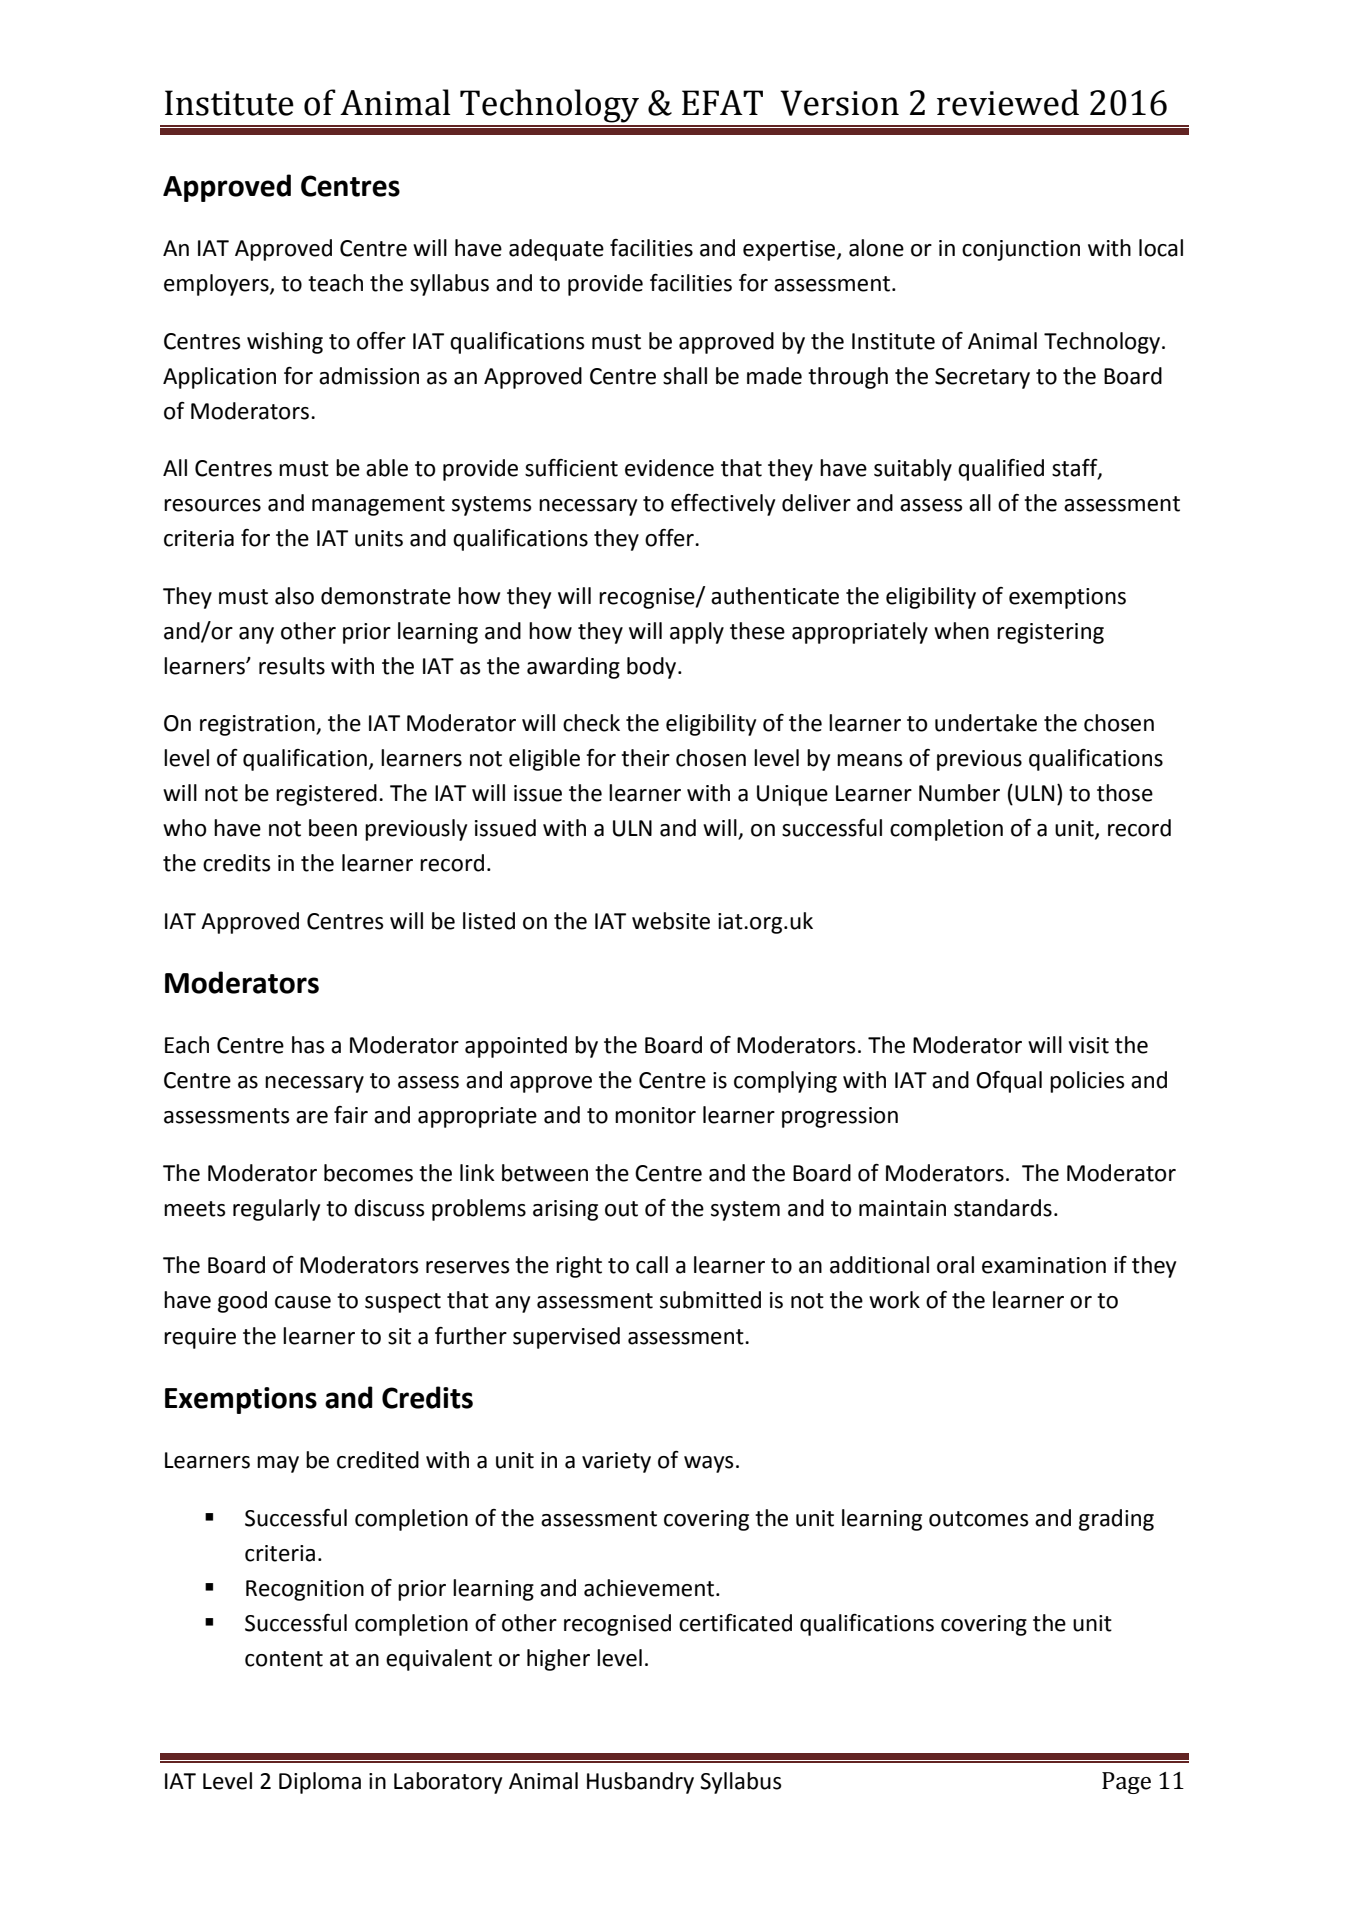 The image size is (1348, 1906). What do you see at coordinates (217, 285) in the page?
I see `employers` at bounding box center [217, 285].
